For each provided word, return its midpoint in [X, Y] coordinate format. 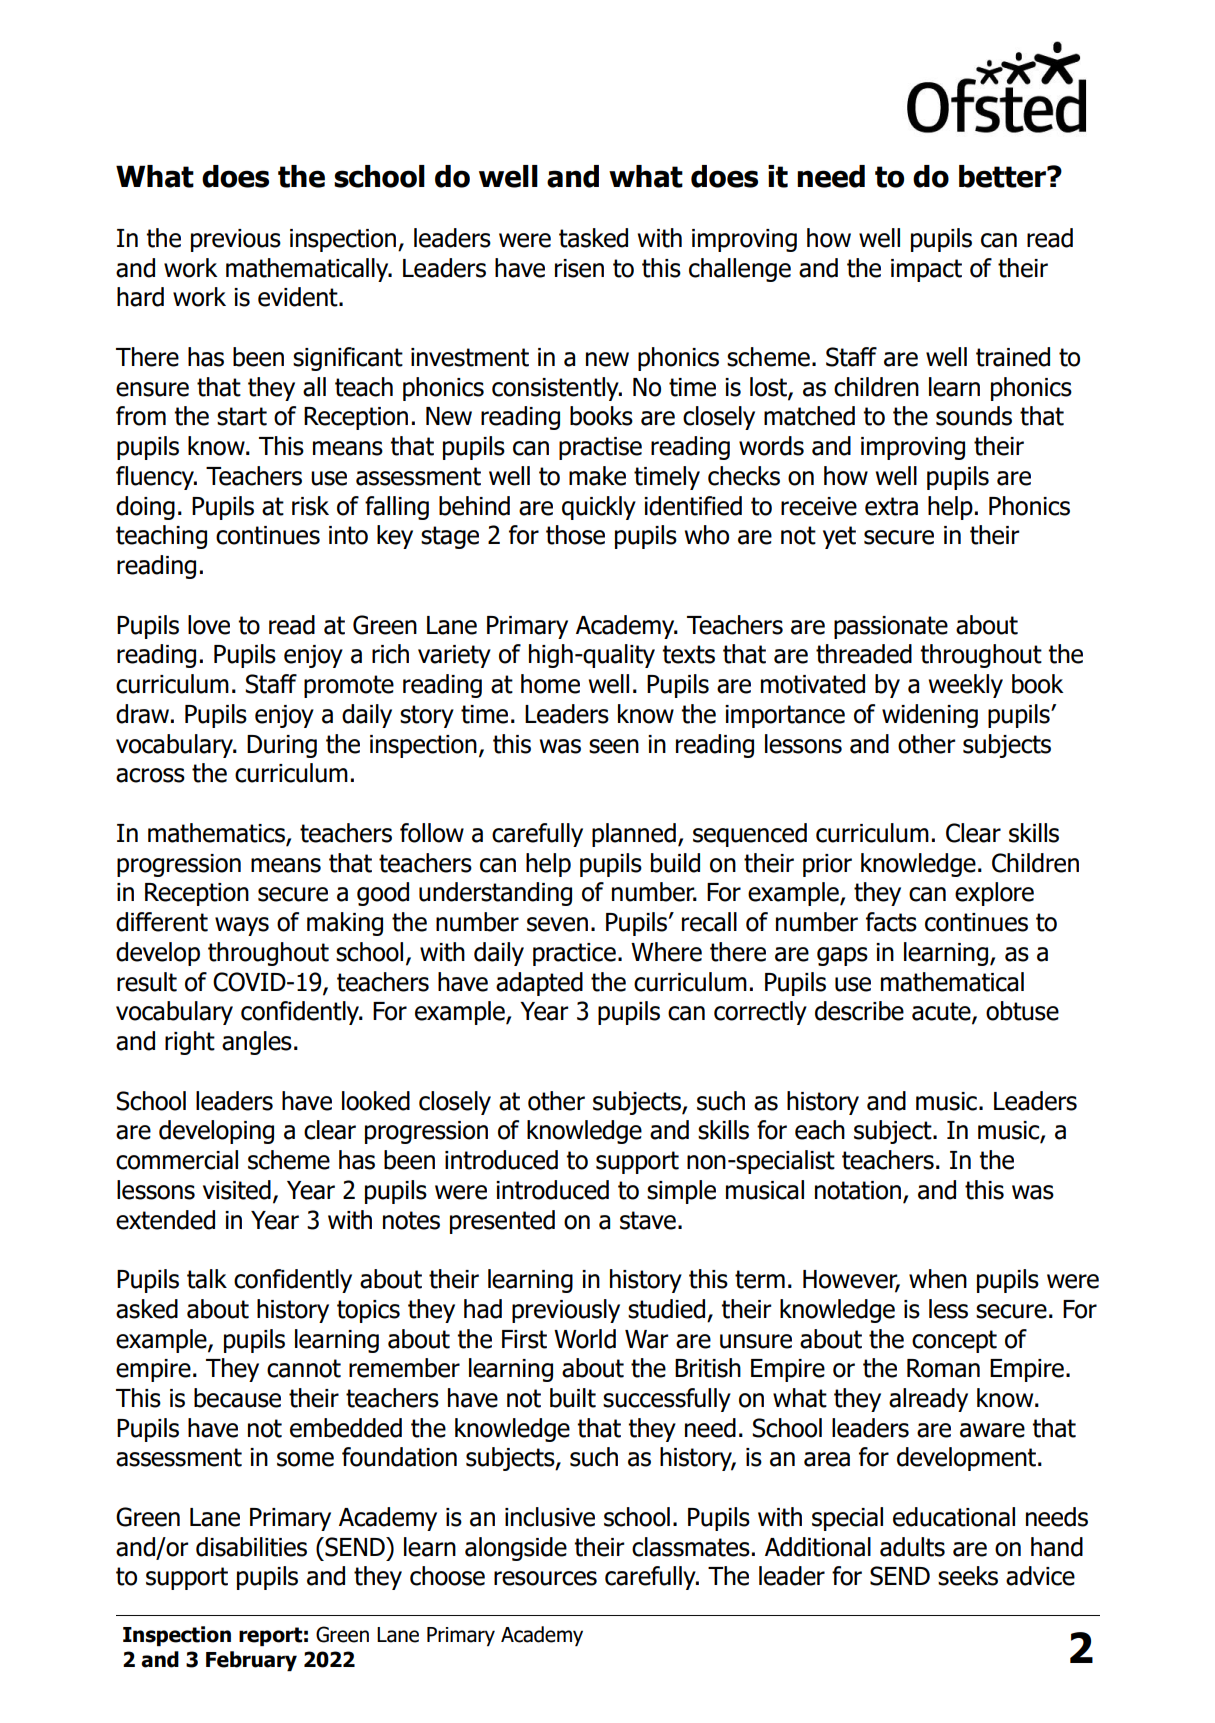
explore [994, 894]
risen [579, 268]
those [575, 535]
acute [942, 1012]
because [237, 1398]
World [585, 1339]
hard [140, 297]
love [209, 625]
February [251, 1661]
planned [634, 835]
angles [257, 1043]
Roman [943, 1368]
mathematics [217, 834]
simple [681, 1192]
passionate [891, 627]
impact [926, 270]
